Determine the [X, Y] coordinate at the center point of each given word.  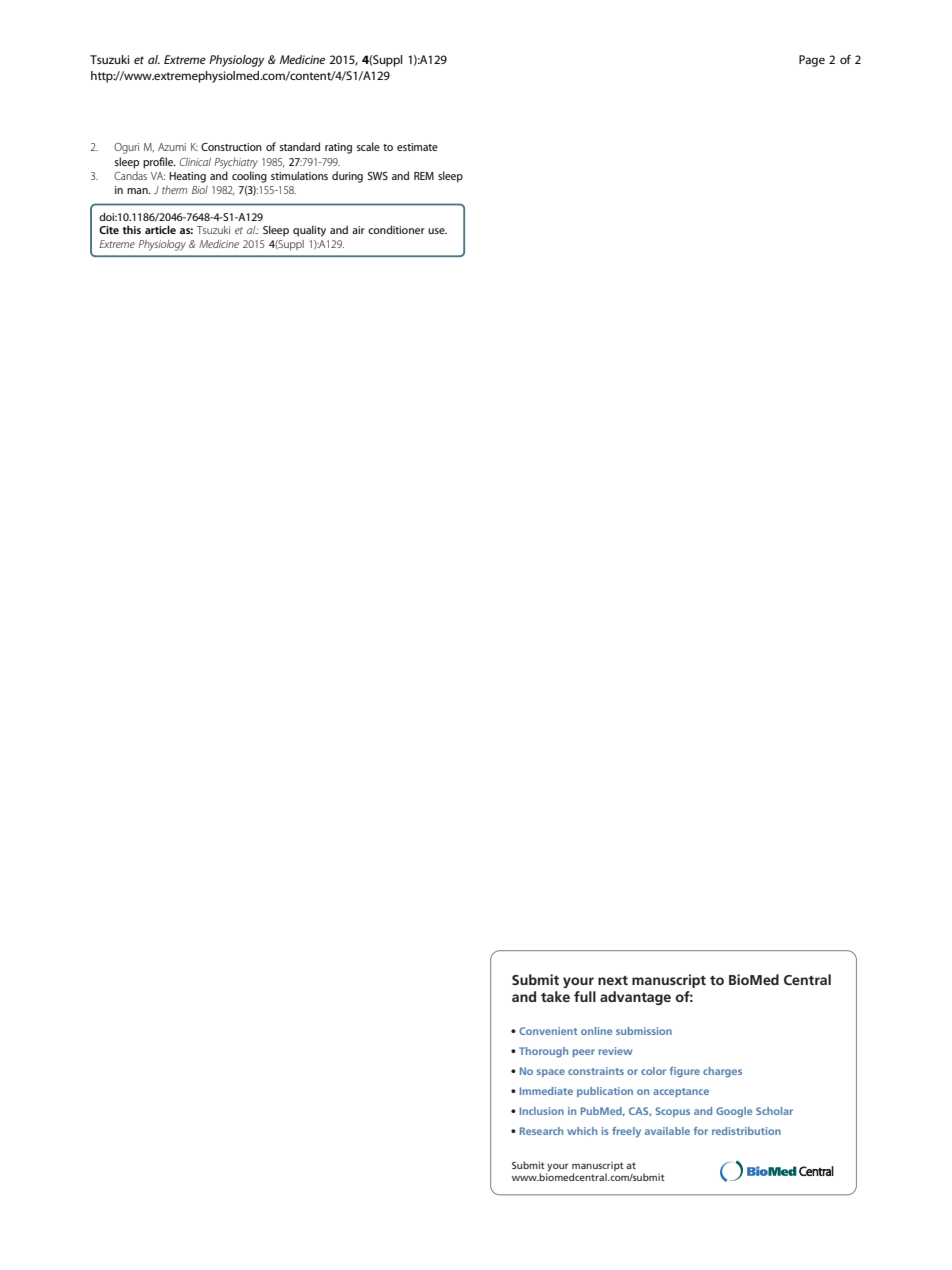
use [437, 231]
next [613, 980]
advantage [635, 998]
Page [812, 61]
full [585, 996]
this [132, 229]
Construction [231, 147]
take [555, 996]
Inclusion [542, 1111]
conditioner [396, 229]
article [160, 229]
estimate [417, 147]
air [358, 230]
